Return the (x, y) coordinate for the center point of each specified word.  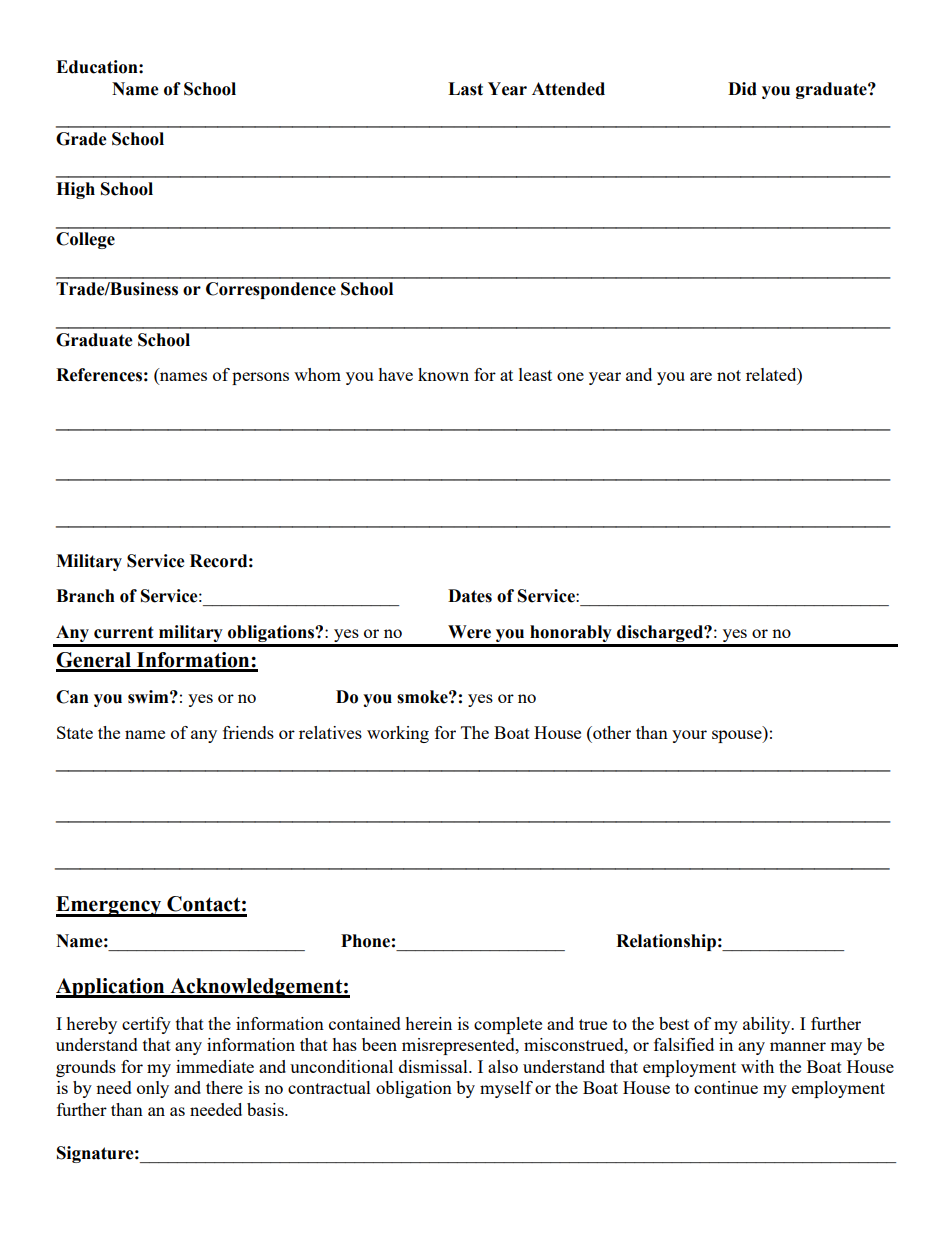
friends (248, 732)
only (153, 1089)
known (443, 374)
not (729, 375)
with (757, 1066)
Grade (81, 139)
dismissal (434, 1066)
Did (742, 89)
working (398, 734)
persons (260, 378)
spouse (738, 736)
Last (465, 89)
